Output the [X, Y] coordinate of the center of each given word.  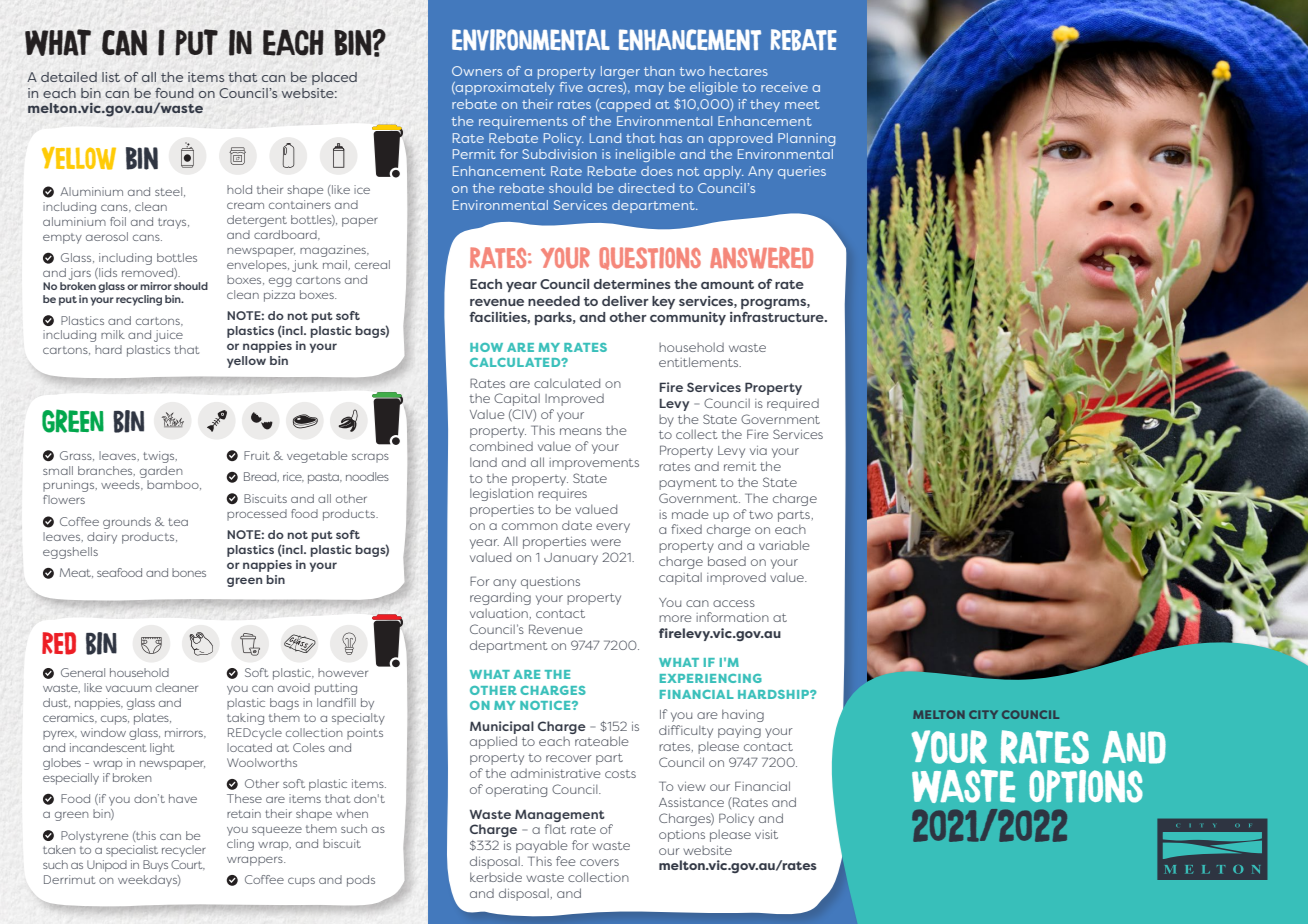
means [581, 431]
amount [727, 284]
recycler [184, 851]
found [174, 93]
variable [784, 545]
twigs [160, 457]
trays [173, 223]
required [793, 405]
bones [189, 572]
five [571, 87]
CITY [983, 714]
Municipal [502, 727]
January [571, 559]
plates [152, 719]
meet [802, 104]
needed [554, 301]
